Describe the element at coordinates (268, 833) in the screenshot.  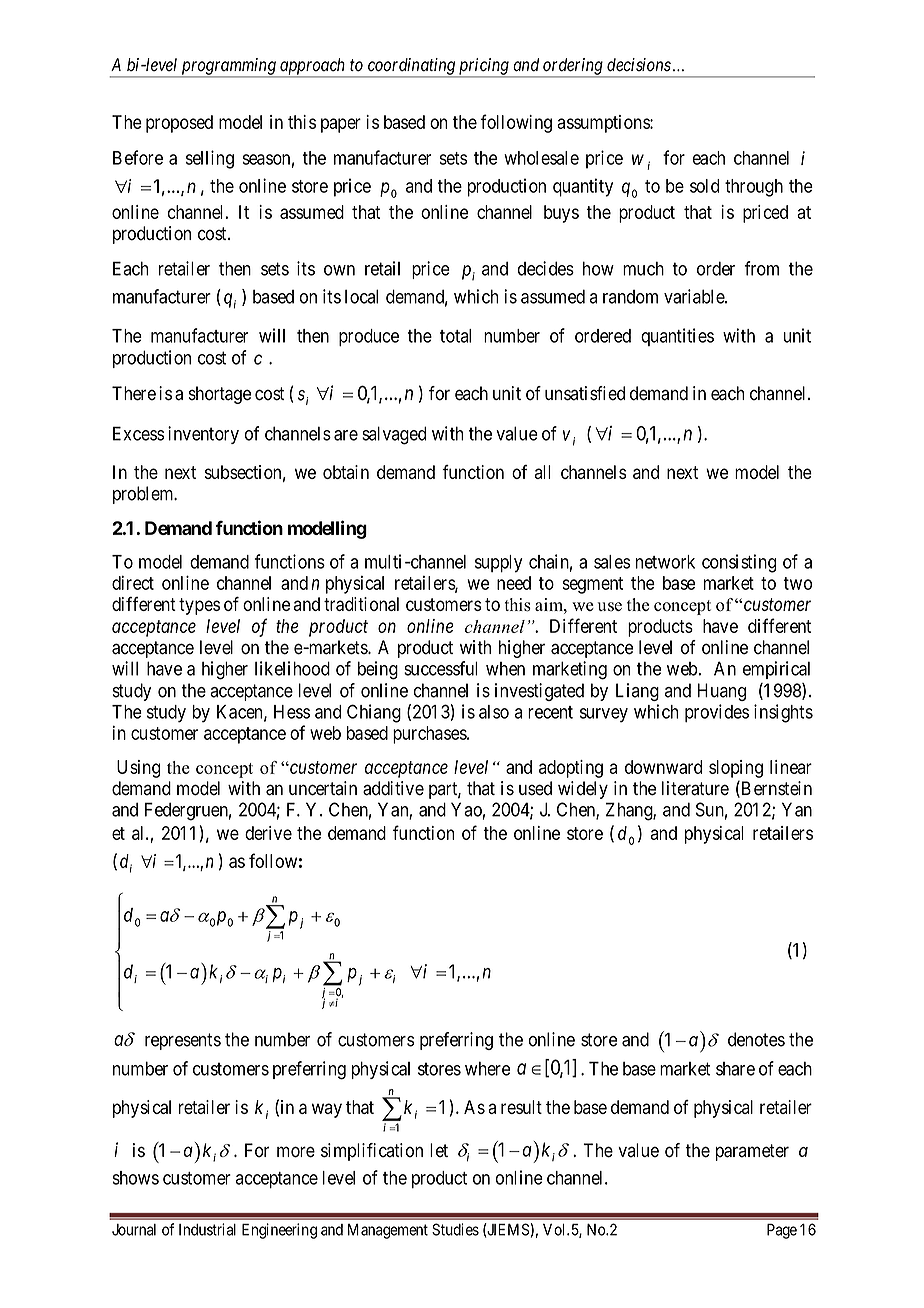
I see `derive` at that location.
